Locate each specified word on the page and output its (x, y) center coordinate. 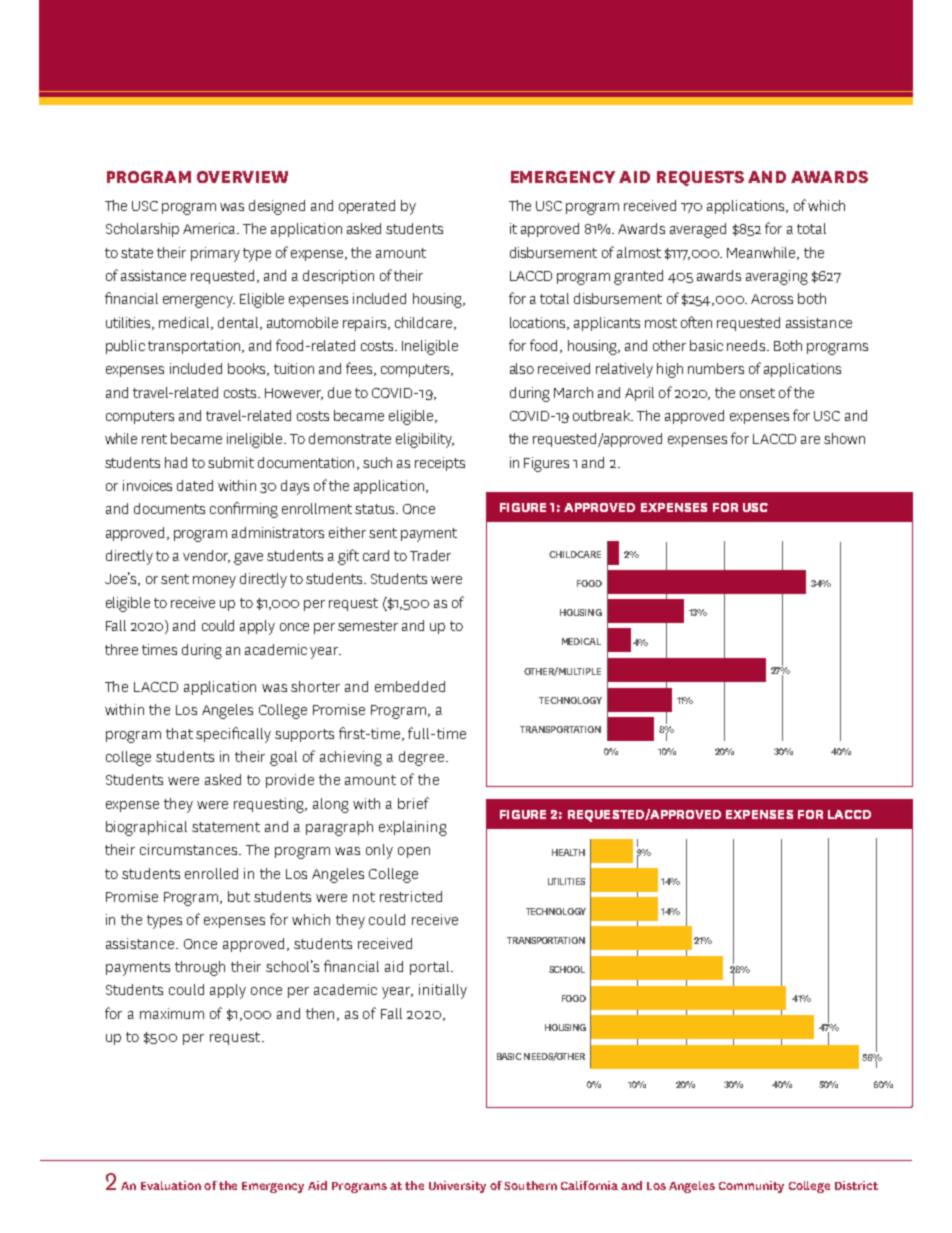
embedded (410, 686)
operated (367, 207)
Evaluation (171, 1185)
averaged (698, 230)
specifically (233, 735)
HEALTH (568, 852)
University (457, 1187)
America (211, 228)
